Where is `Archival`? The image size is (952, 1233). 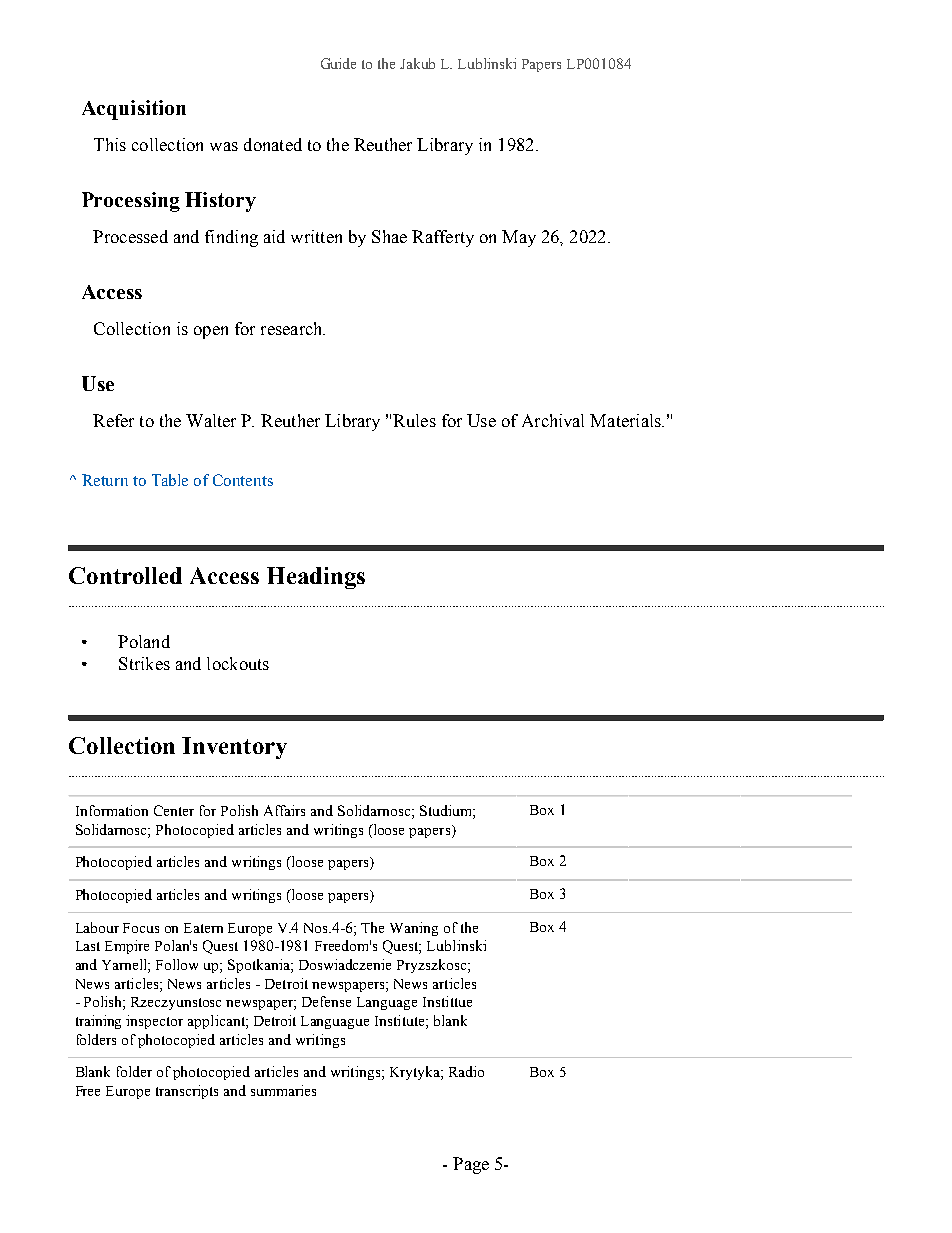
Archival is located at coordinates (553, 420).
